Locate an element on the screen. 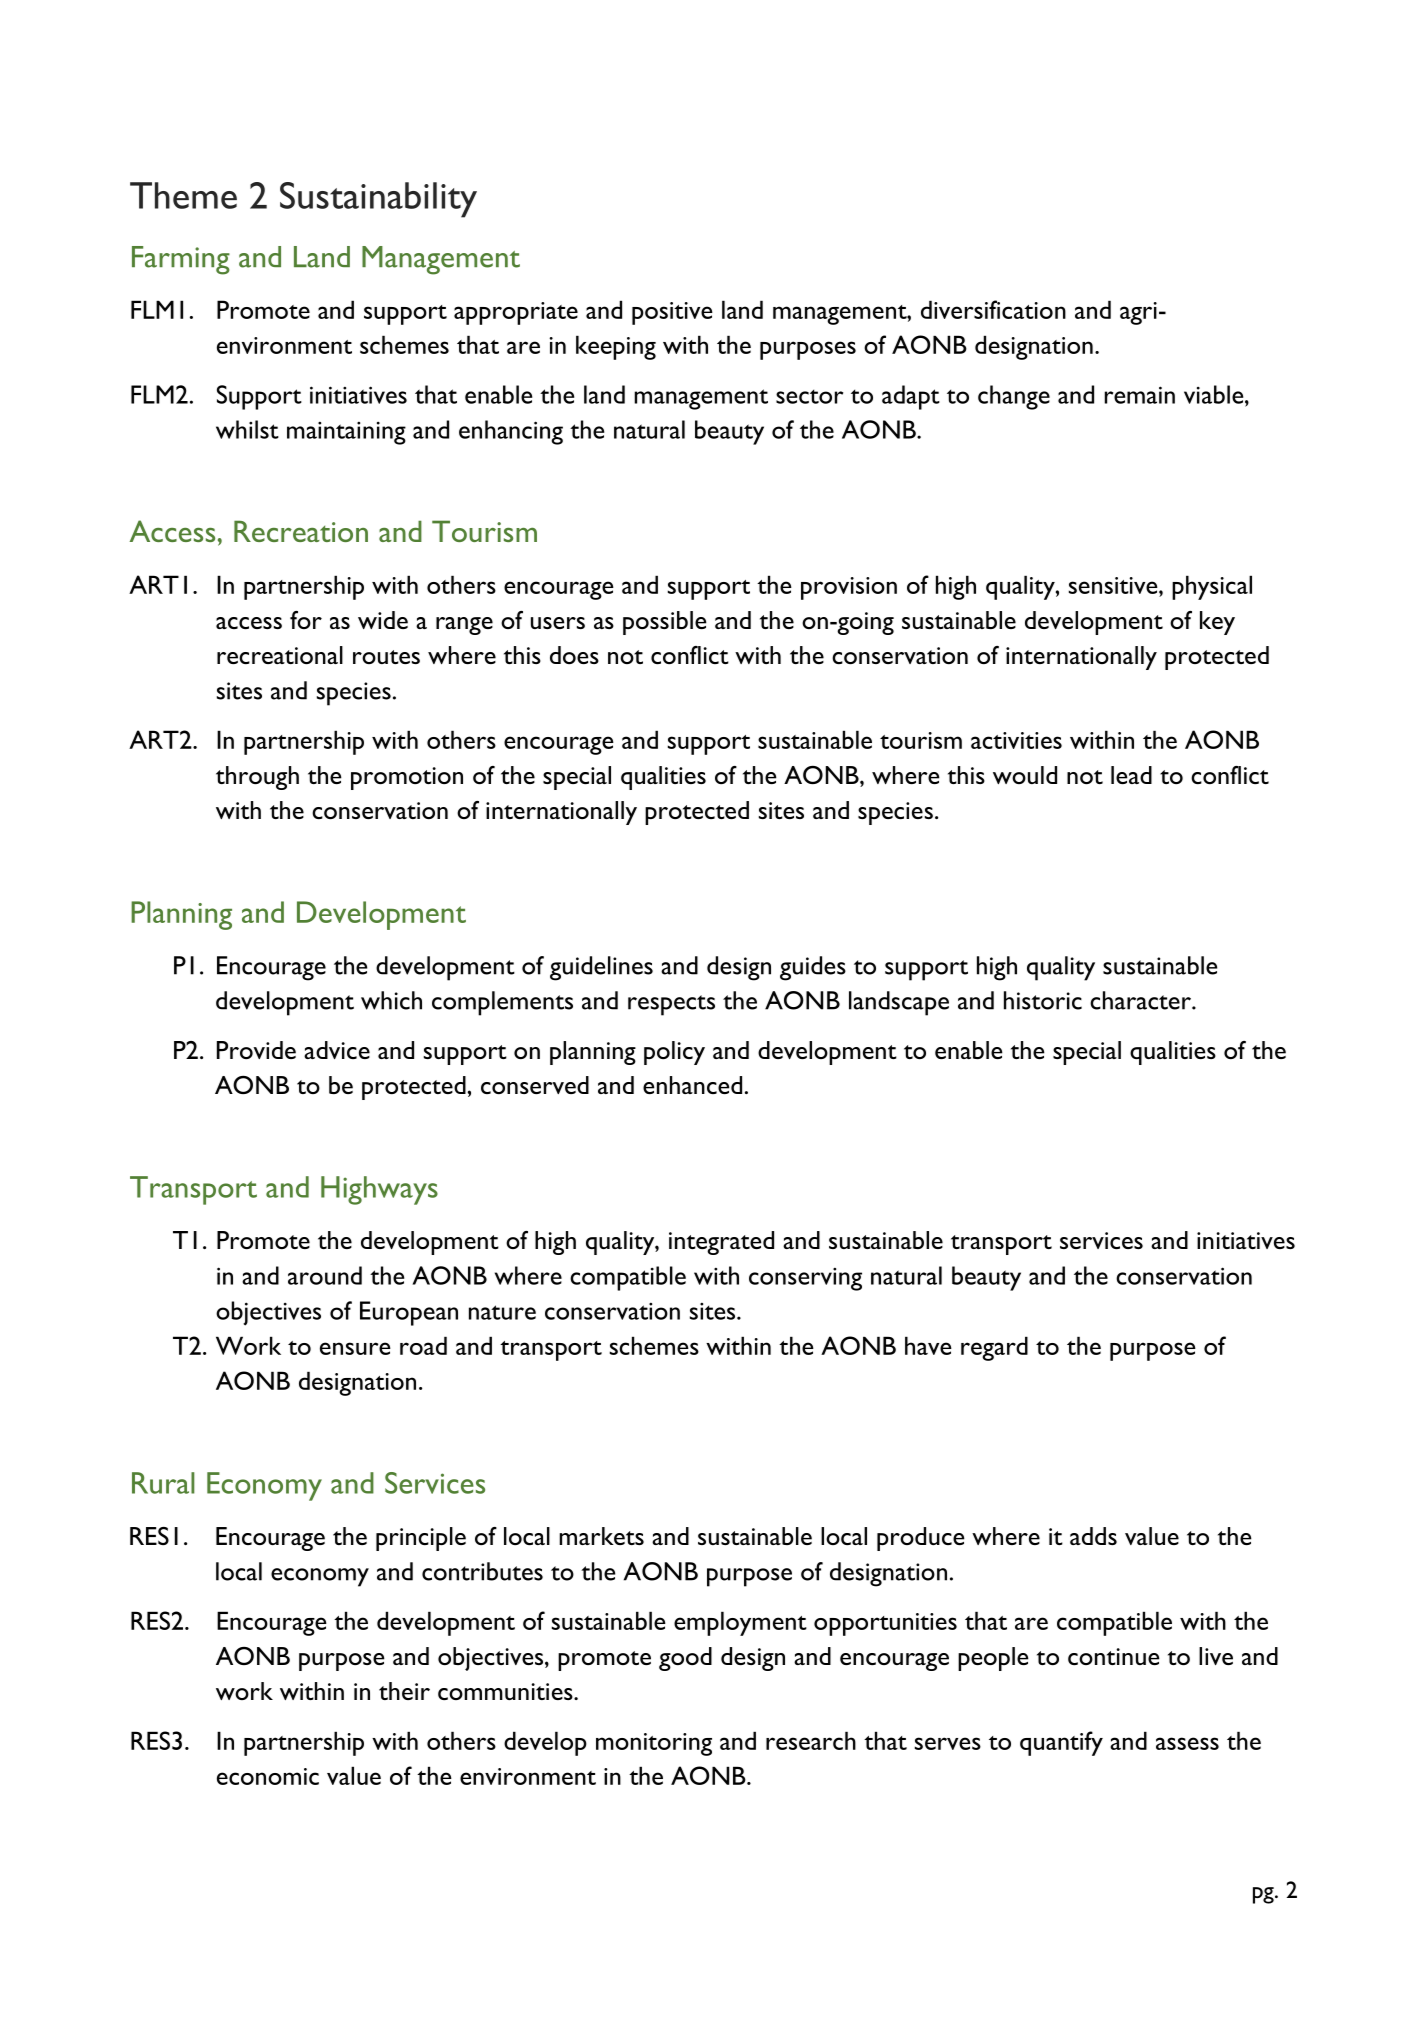 This screenshot has width=1427, height=2019. monitoring is located at coordinates (654, 1744).
